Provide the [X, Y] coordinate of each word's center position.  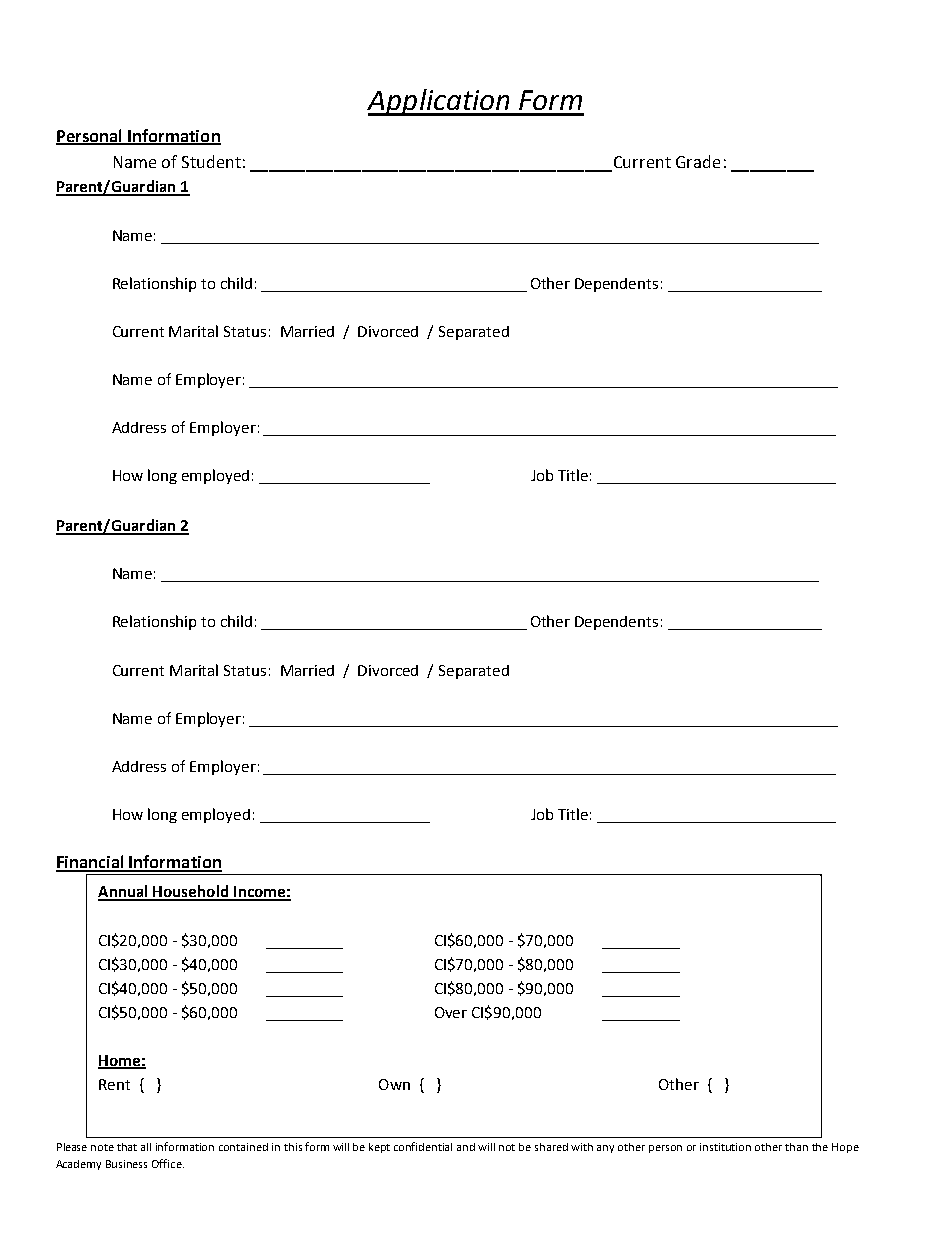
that [127, 1147]
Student [211, 161]
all [146, 1147]
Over [451, 1012]
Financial [91, 863]
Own [394, 1084]
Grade [698, 161]
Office [168, 1163]
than [796, 1147]
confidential [423, 1146]
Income [259, 893]
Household [190, 892]
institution [725, 1147]
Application [439, 102]
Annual [124, 892]
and [466, 1147]
